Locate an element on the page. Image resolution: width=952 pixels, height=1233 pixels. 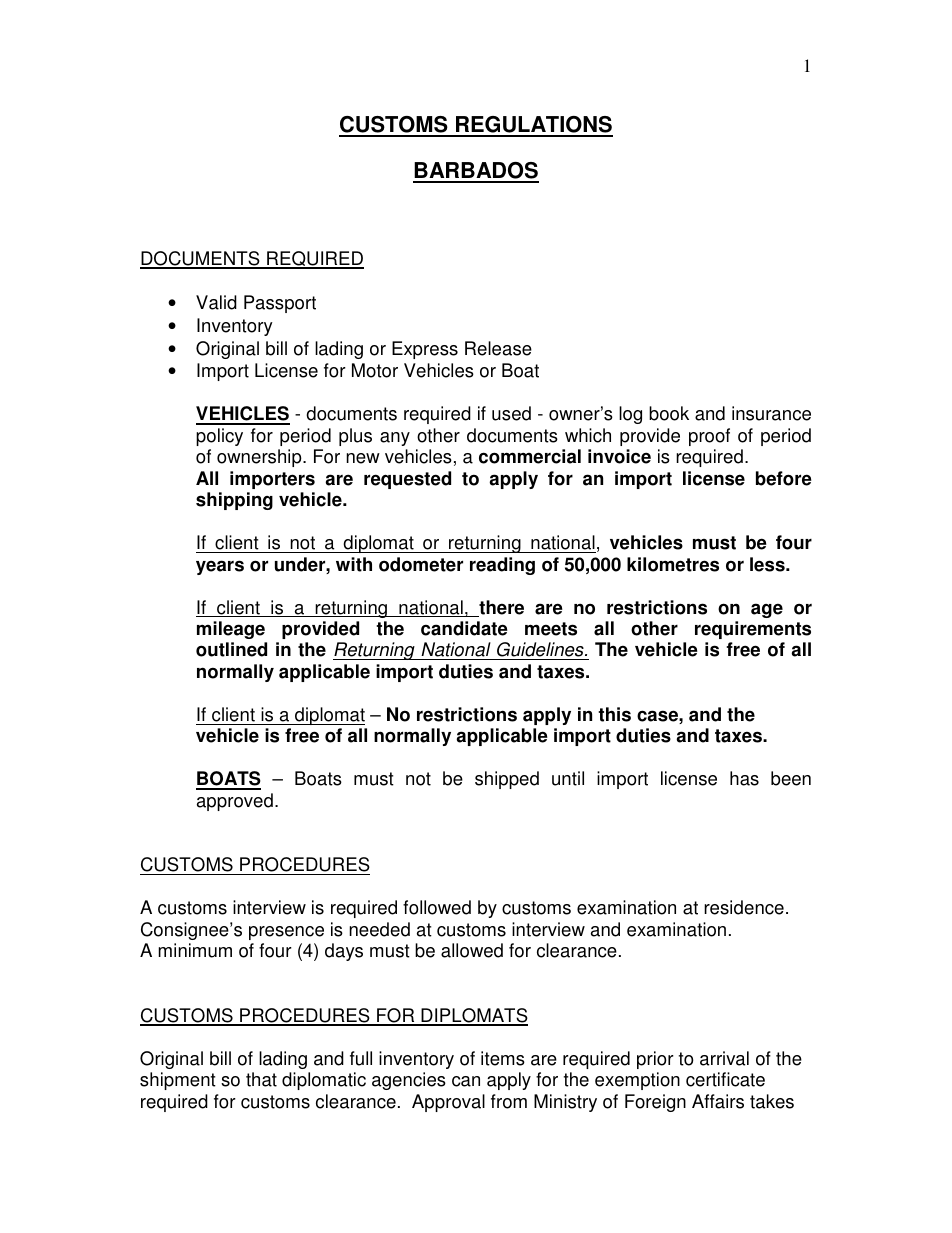
candidate is located at coordinates (464, 628).
